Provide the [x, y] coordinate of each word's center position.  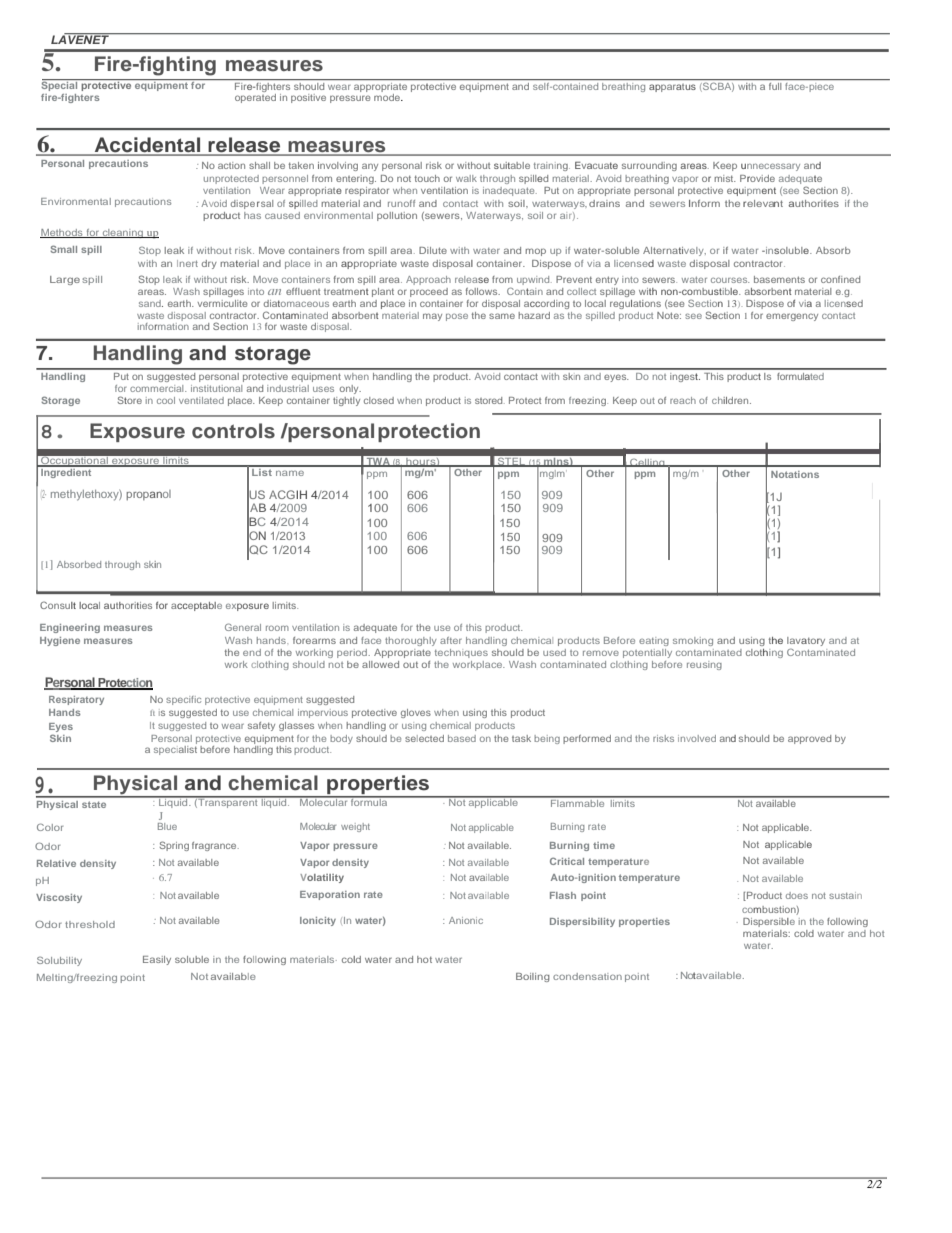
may [432, 317]
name [290, 473]
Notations [795, 474]
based [462, 738]
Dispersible [769, 922]
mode [388, 97]
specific [183, 700]
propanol [148, 495]
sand [151, 303]
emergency [792, 317]
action [231, 165]
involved [697, 738]
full [775, 86]
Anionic [466, 920]
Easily [157, 960]
